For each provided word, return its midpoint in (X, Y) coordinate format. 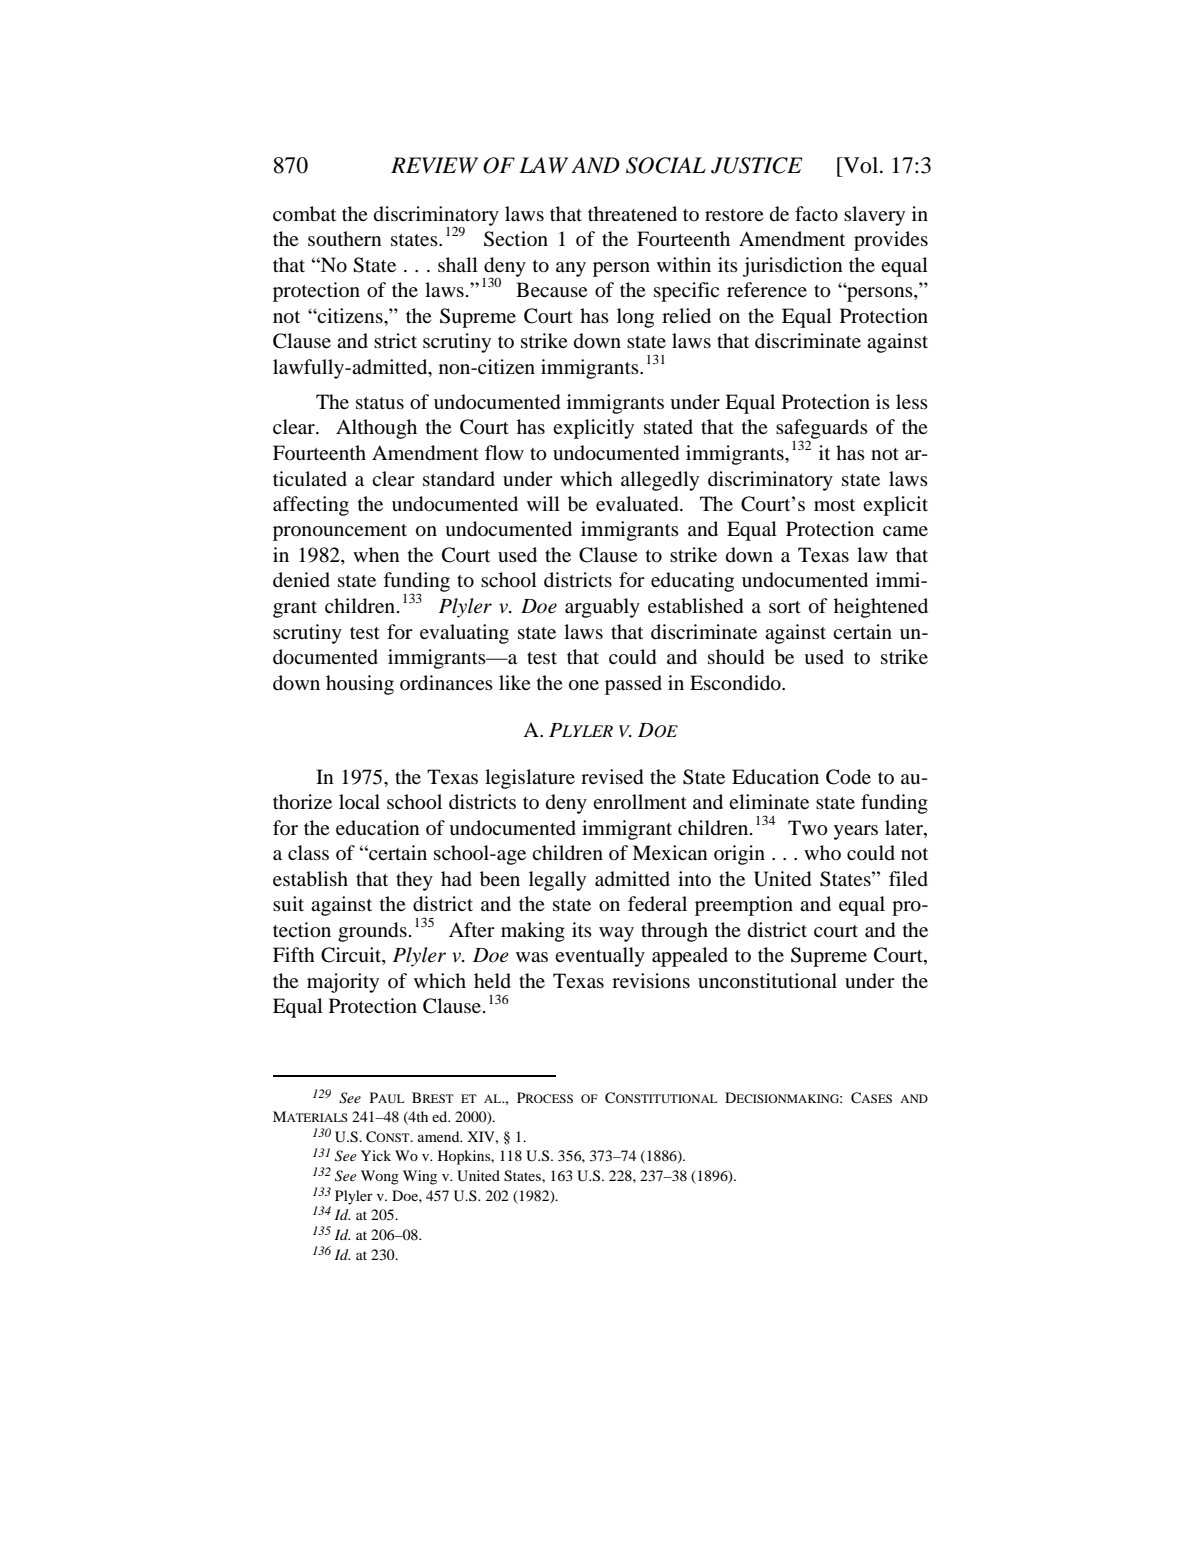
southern (345, 239)
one (584, 685)
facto (816, 214)
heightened (881, 608)
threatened (632, 213)
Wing (420, 1177)
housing (360, 685)
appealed (690, 957)
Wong (380, 1177)
